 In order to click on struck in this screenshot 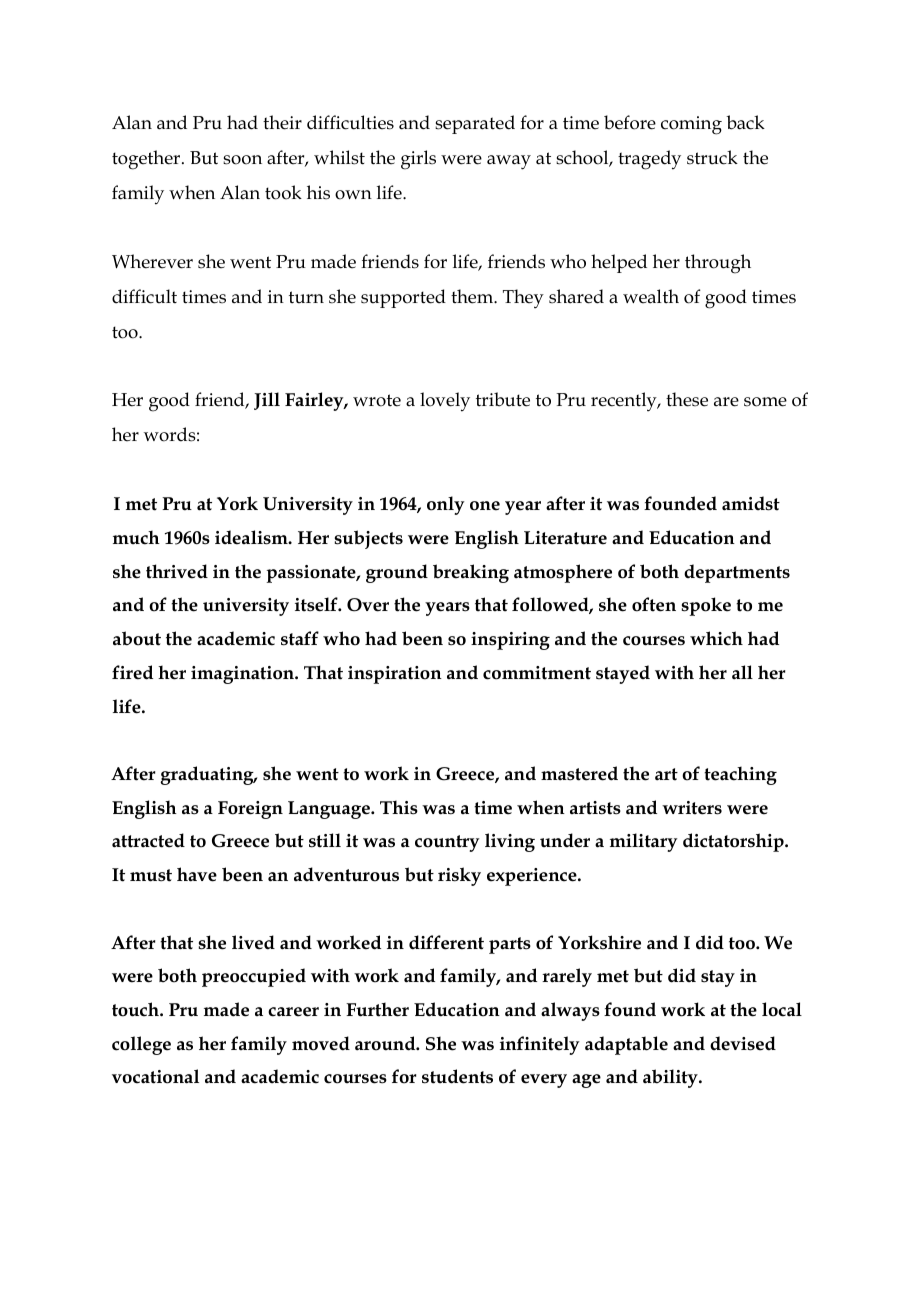, I will do `click(712, 157)`.
